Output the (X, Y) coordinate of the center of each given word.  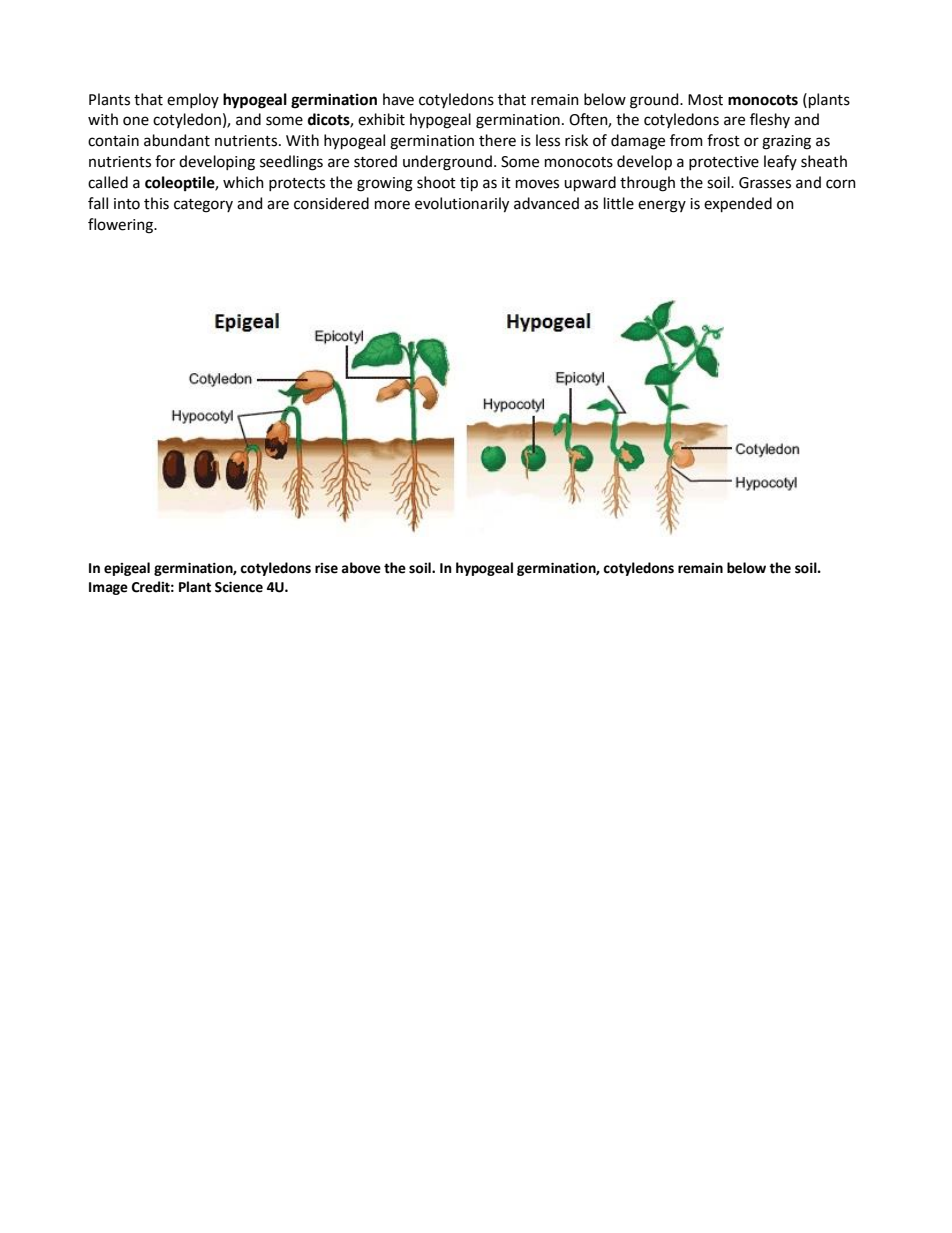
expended (738, 204)
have (398, 99)
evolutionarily (462, 205)
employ (193, 100)
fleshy (770, 120)
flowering (122, 226)
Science (239, 587)
